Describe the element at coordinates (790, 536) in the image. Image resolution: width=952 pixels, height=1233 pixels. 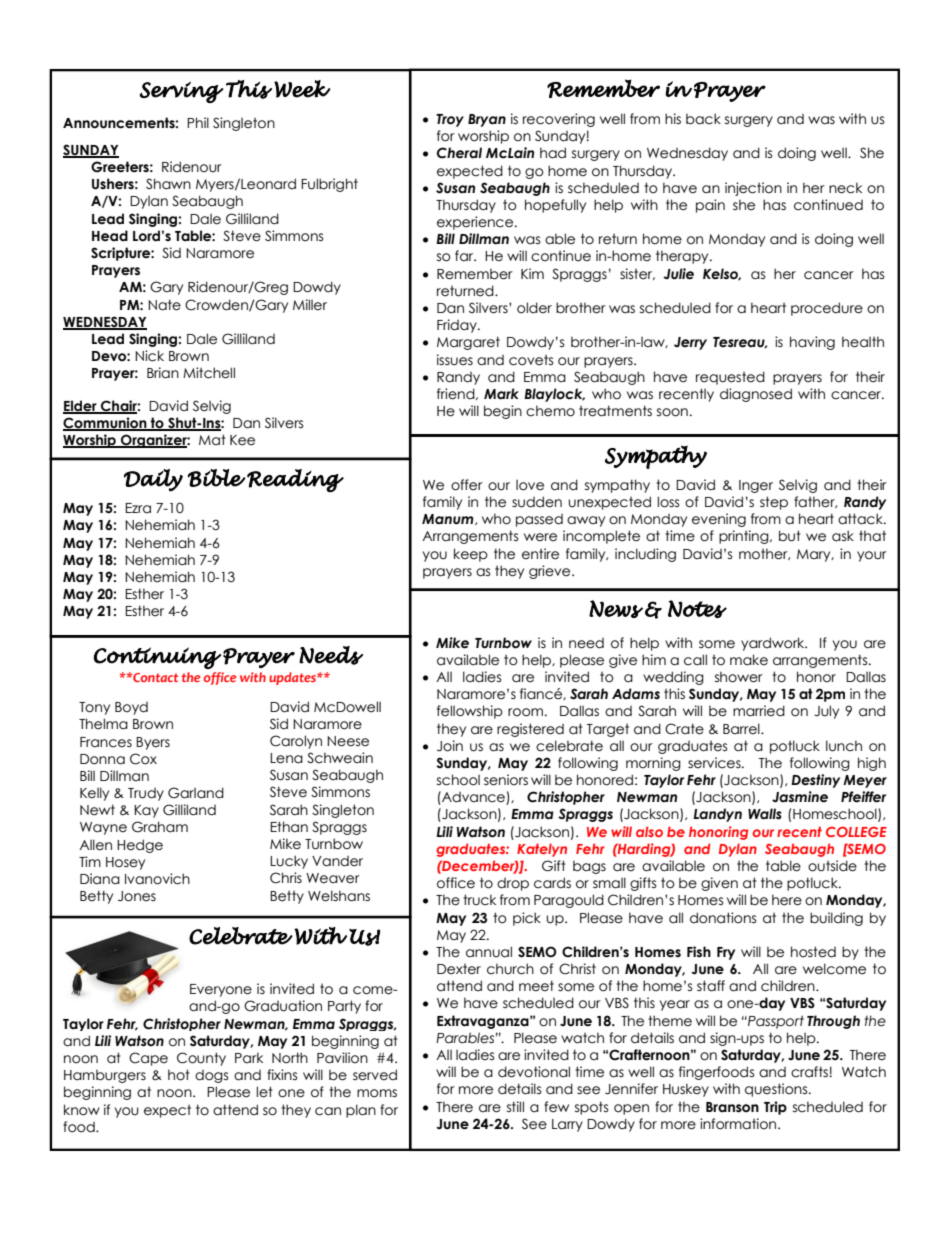
I see `but` at that location.
